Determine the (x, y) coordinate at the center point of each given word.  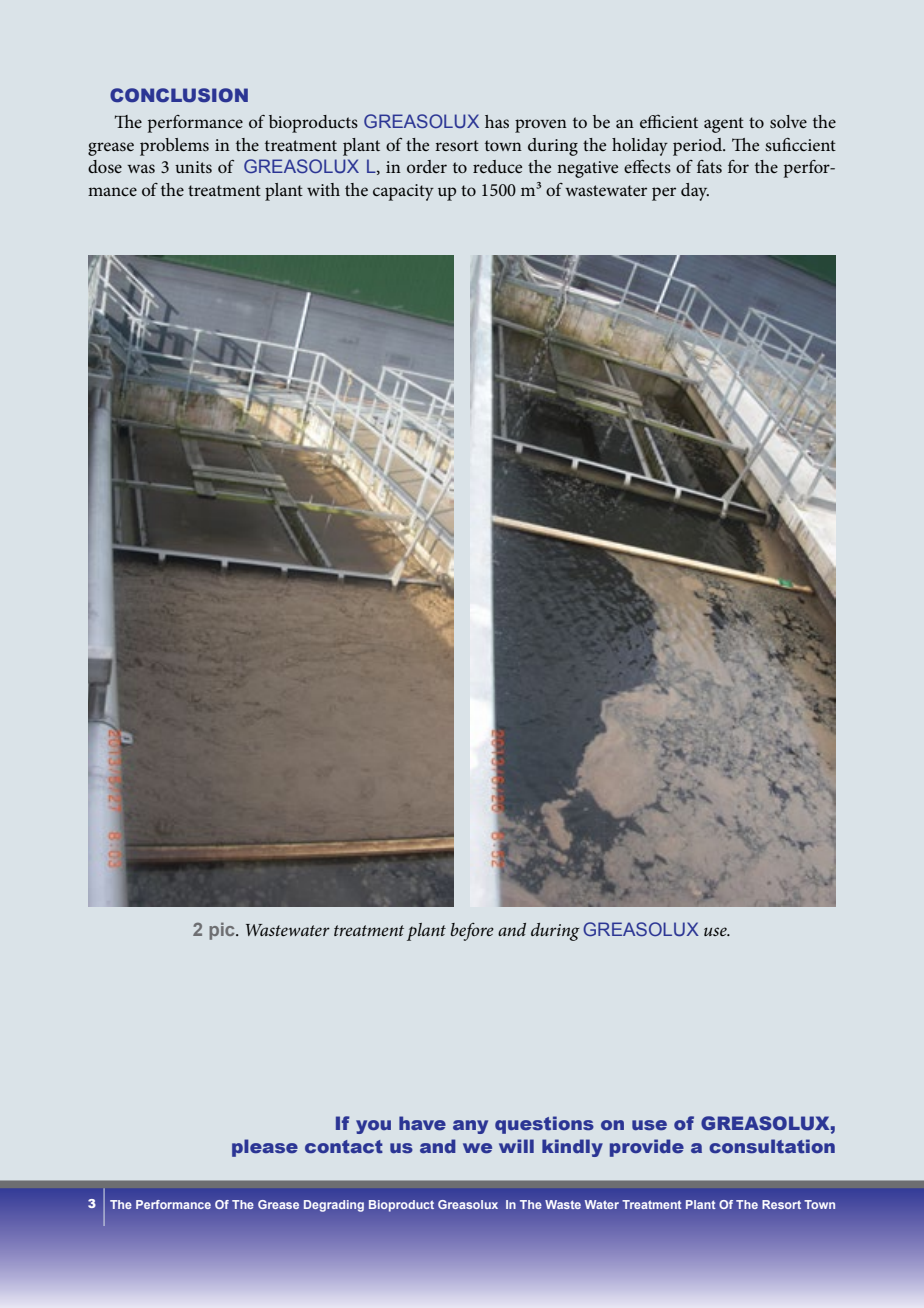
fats (709, 166)
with (323, 189)
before (472, 932)
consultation (772, 1146)
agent (724, 125)
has (497, 121)
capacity (403, 192)
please (265, 1148)
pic (223, 931)
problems (174, 147)
